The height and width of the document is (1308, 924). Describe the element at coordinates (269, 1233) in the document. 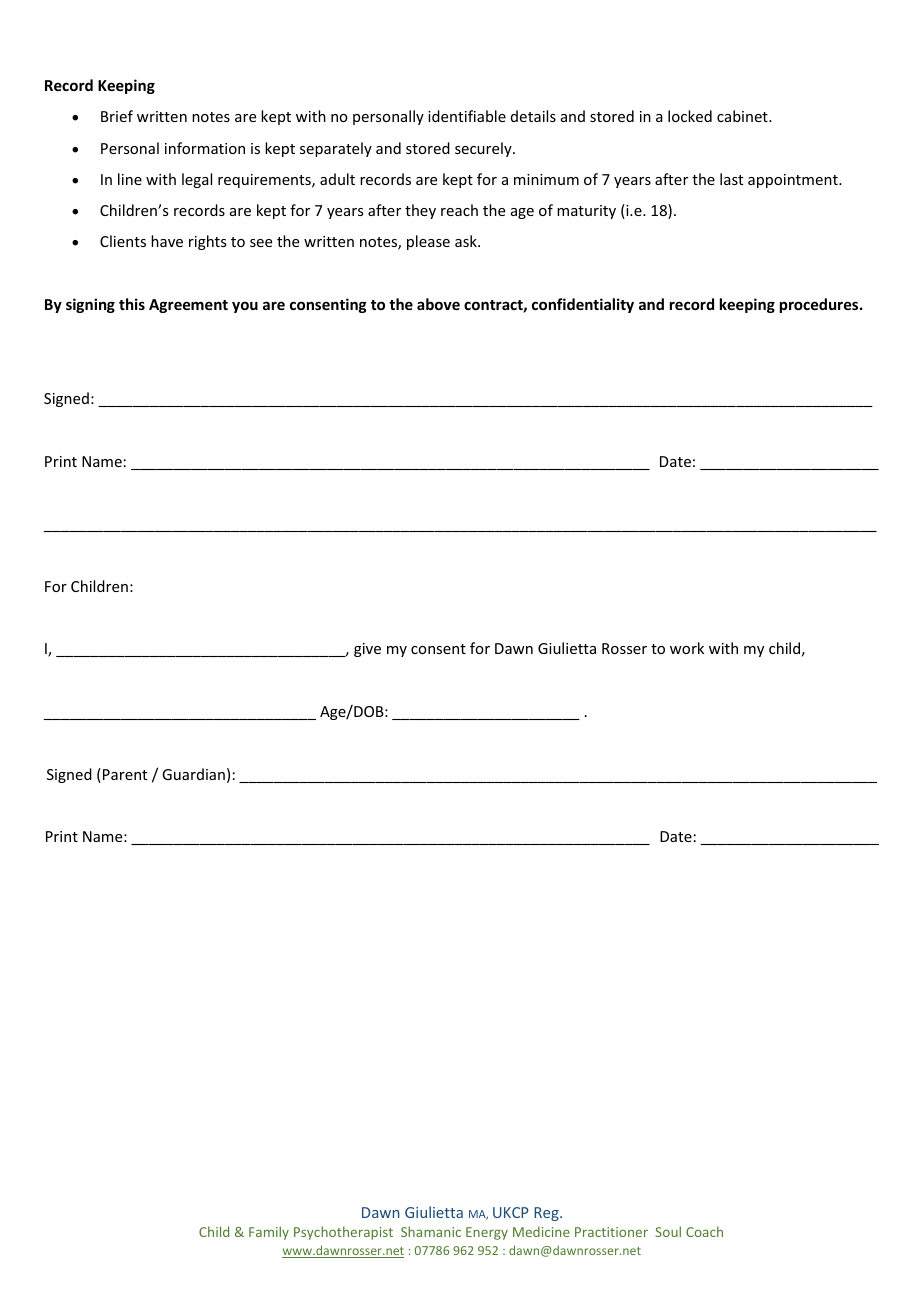

I see `Family` at that location.
